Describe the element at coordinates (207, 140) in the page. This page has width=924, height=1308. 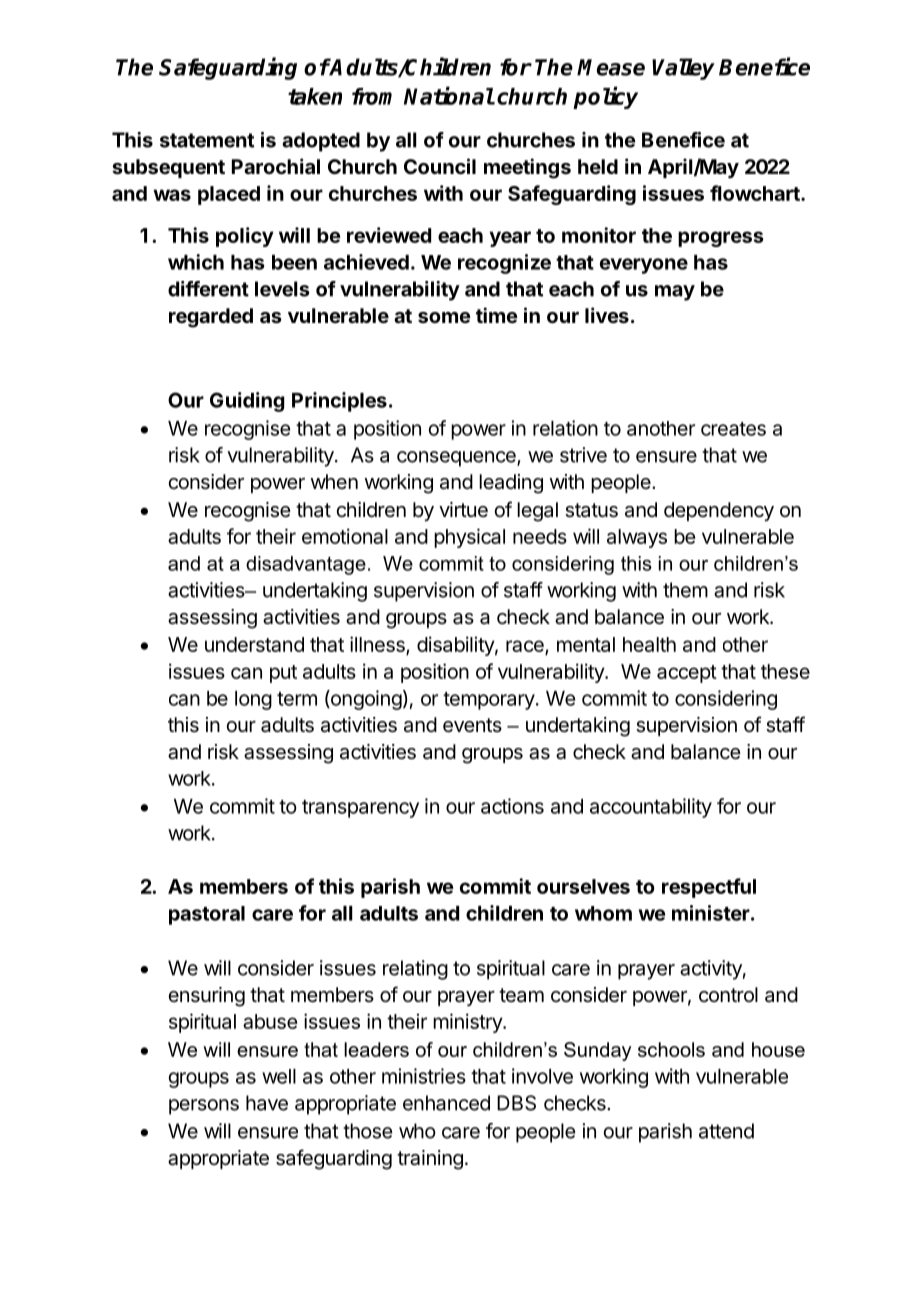
I see `statement` at that location.
